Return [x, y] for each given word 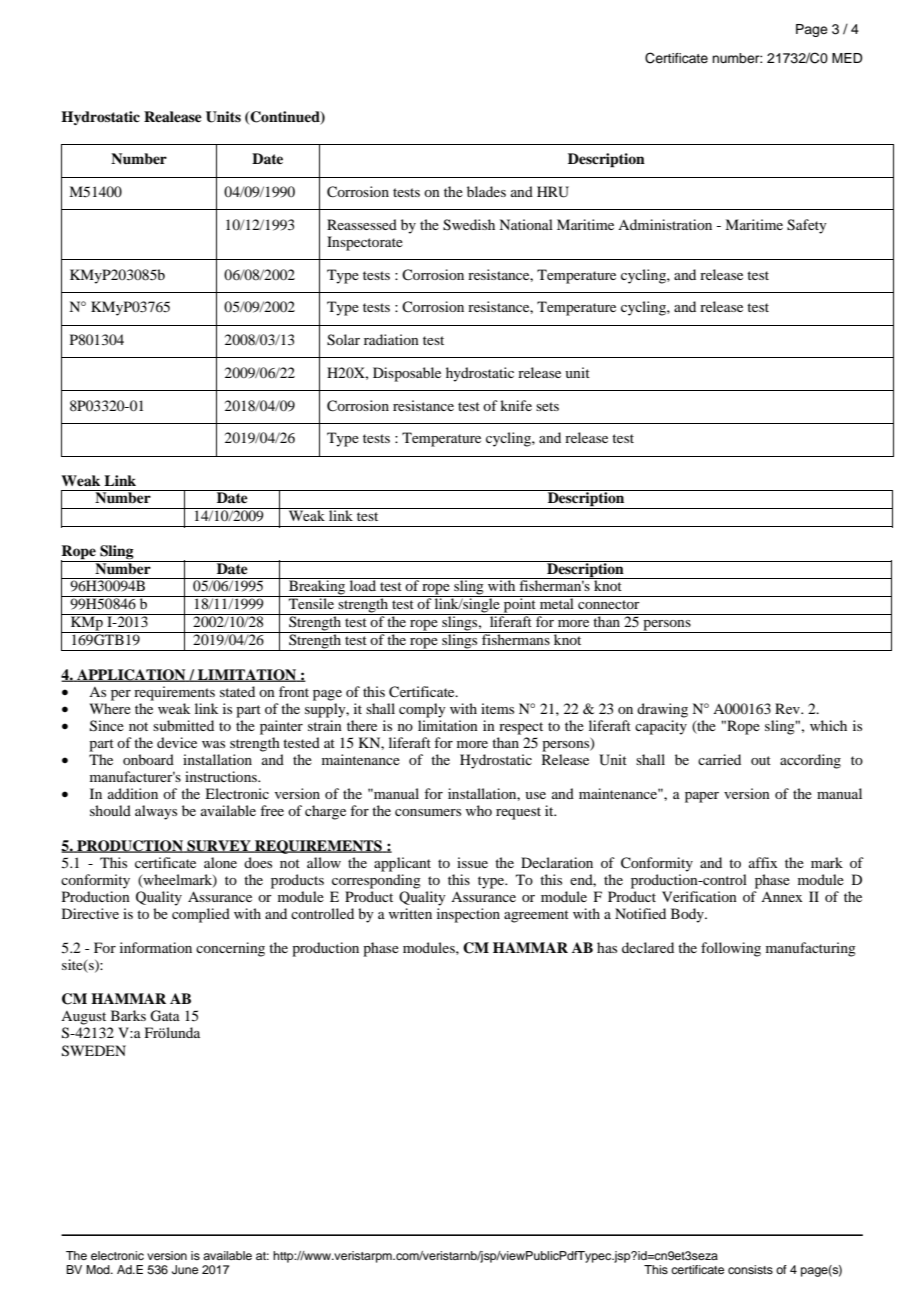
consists [750, 1269]
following [731, 949]
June [185, 1270]
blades [486, 191]
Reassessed [362, 224]
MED [847, 58]
